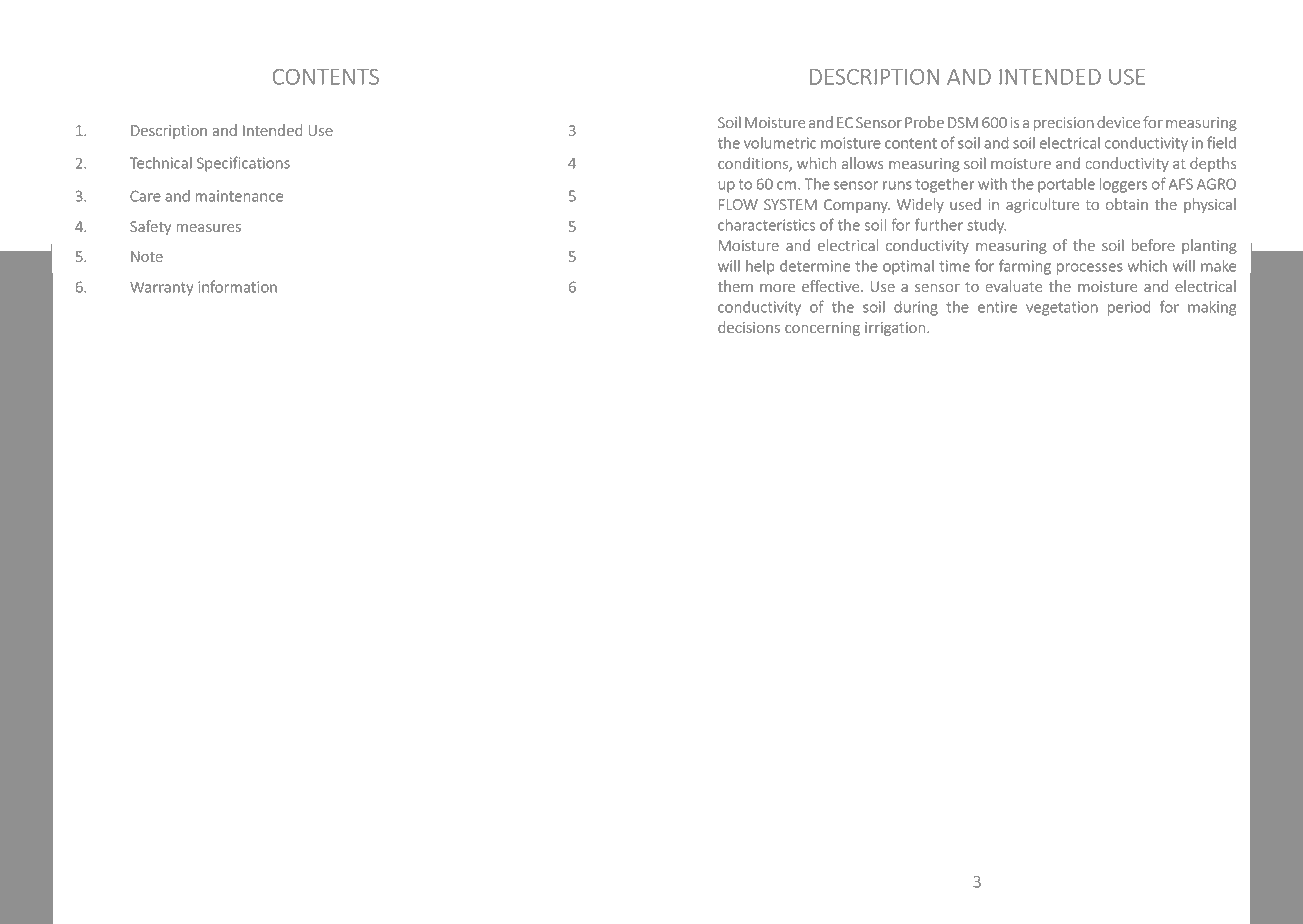 The width and height of the document is (1303, 924). I want to click on Technical, so click(161, 163).
